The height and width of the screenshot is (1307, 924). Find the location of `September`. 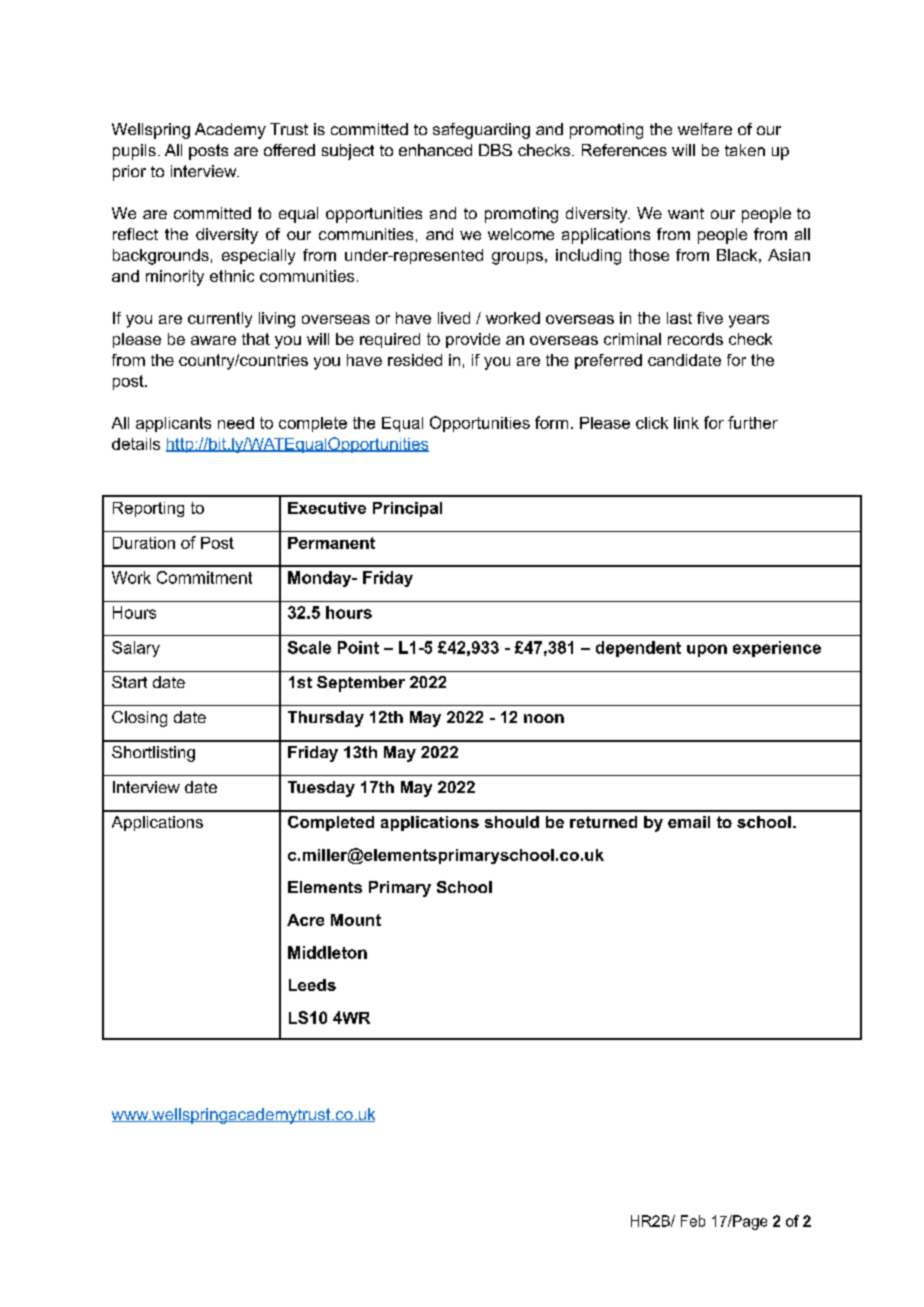

September is located at coordinates (361, 684).
